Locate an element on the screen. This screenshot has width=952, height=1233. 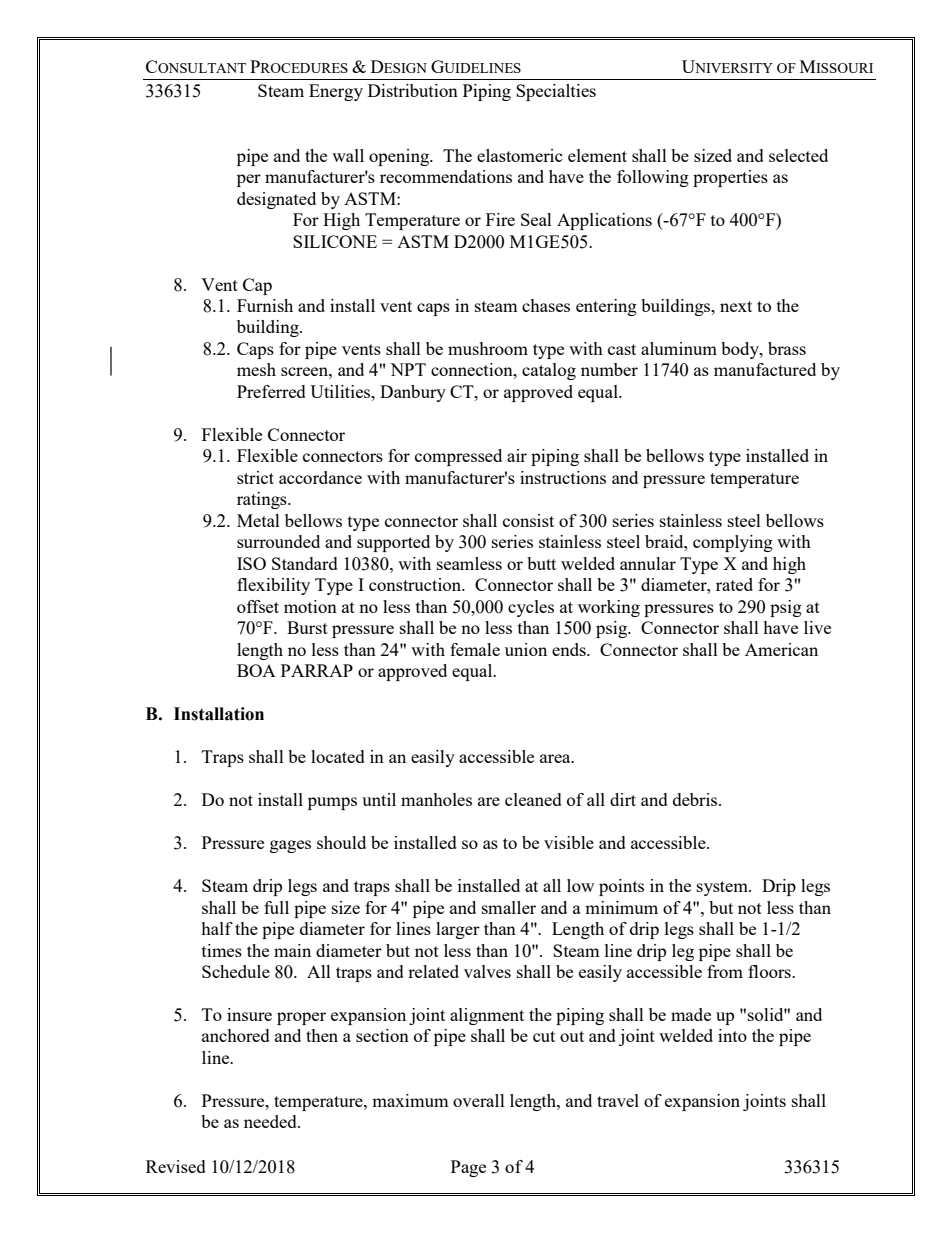
female is located at coordinates (475, 649).
